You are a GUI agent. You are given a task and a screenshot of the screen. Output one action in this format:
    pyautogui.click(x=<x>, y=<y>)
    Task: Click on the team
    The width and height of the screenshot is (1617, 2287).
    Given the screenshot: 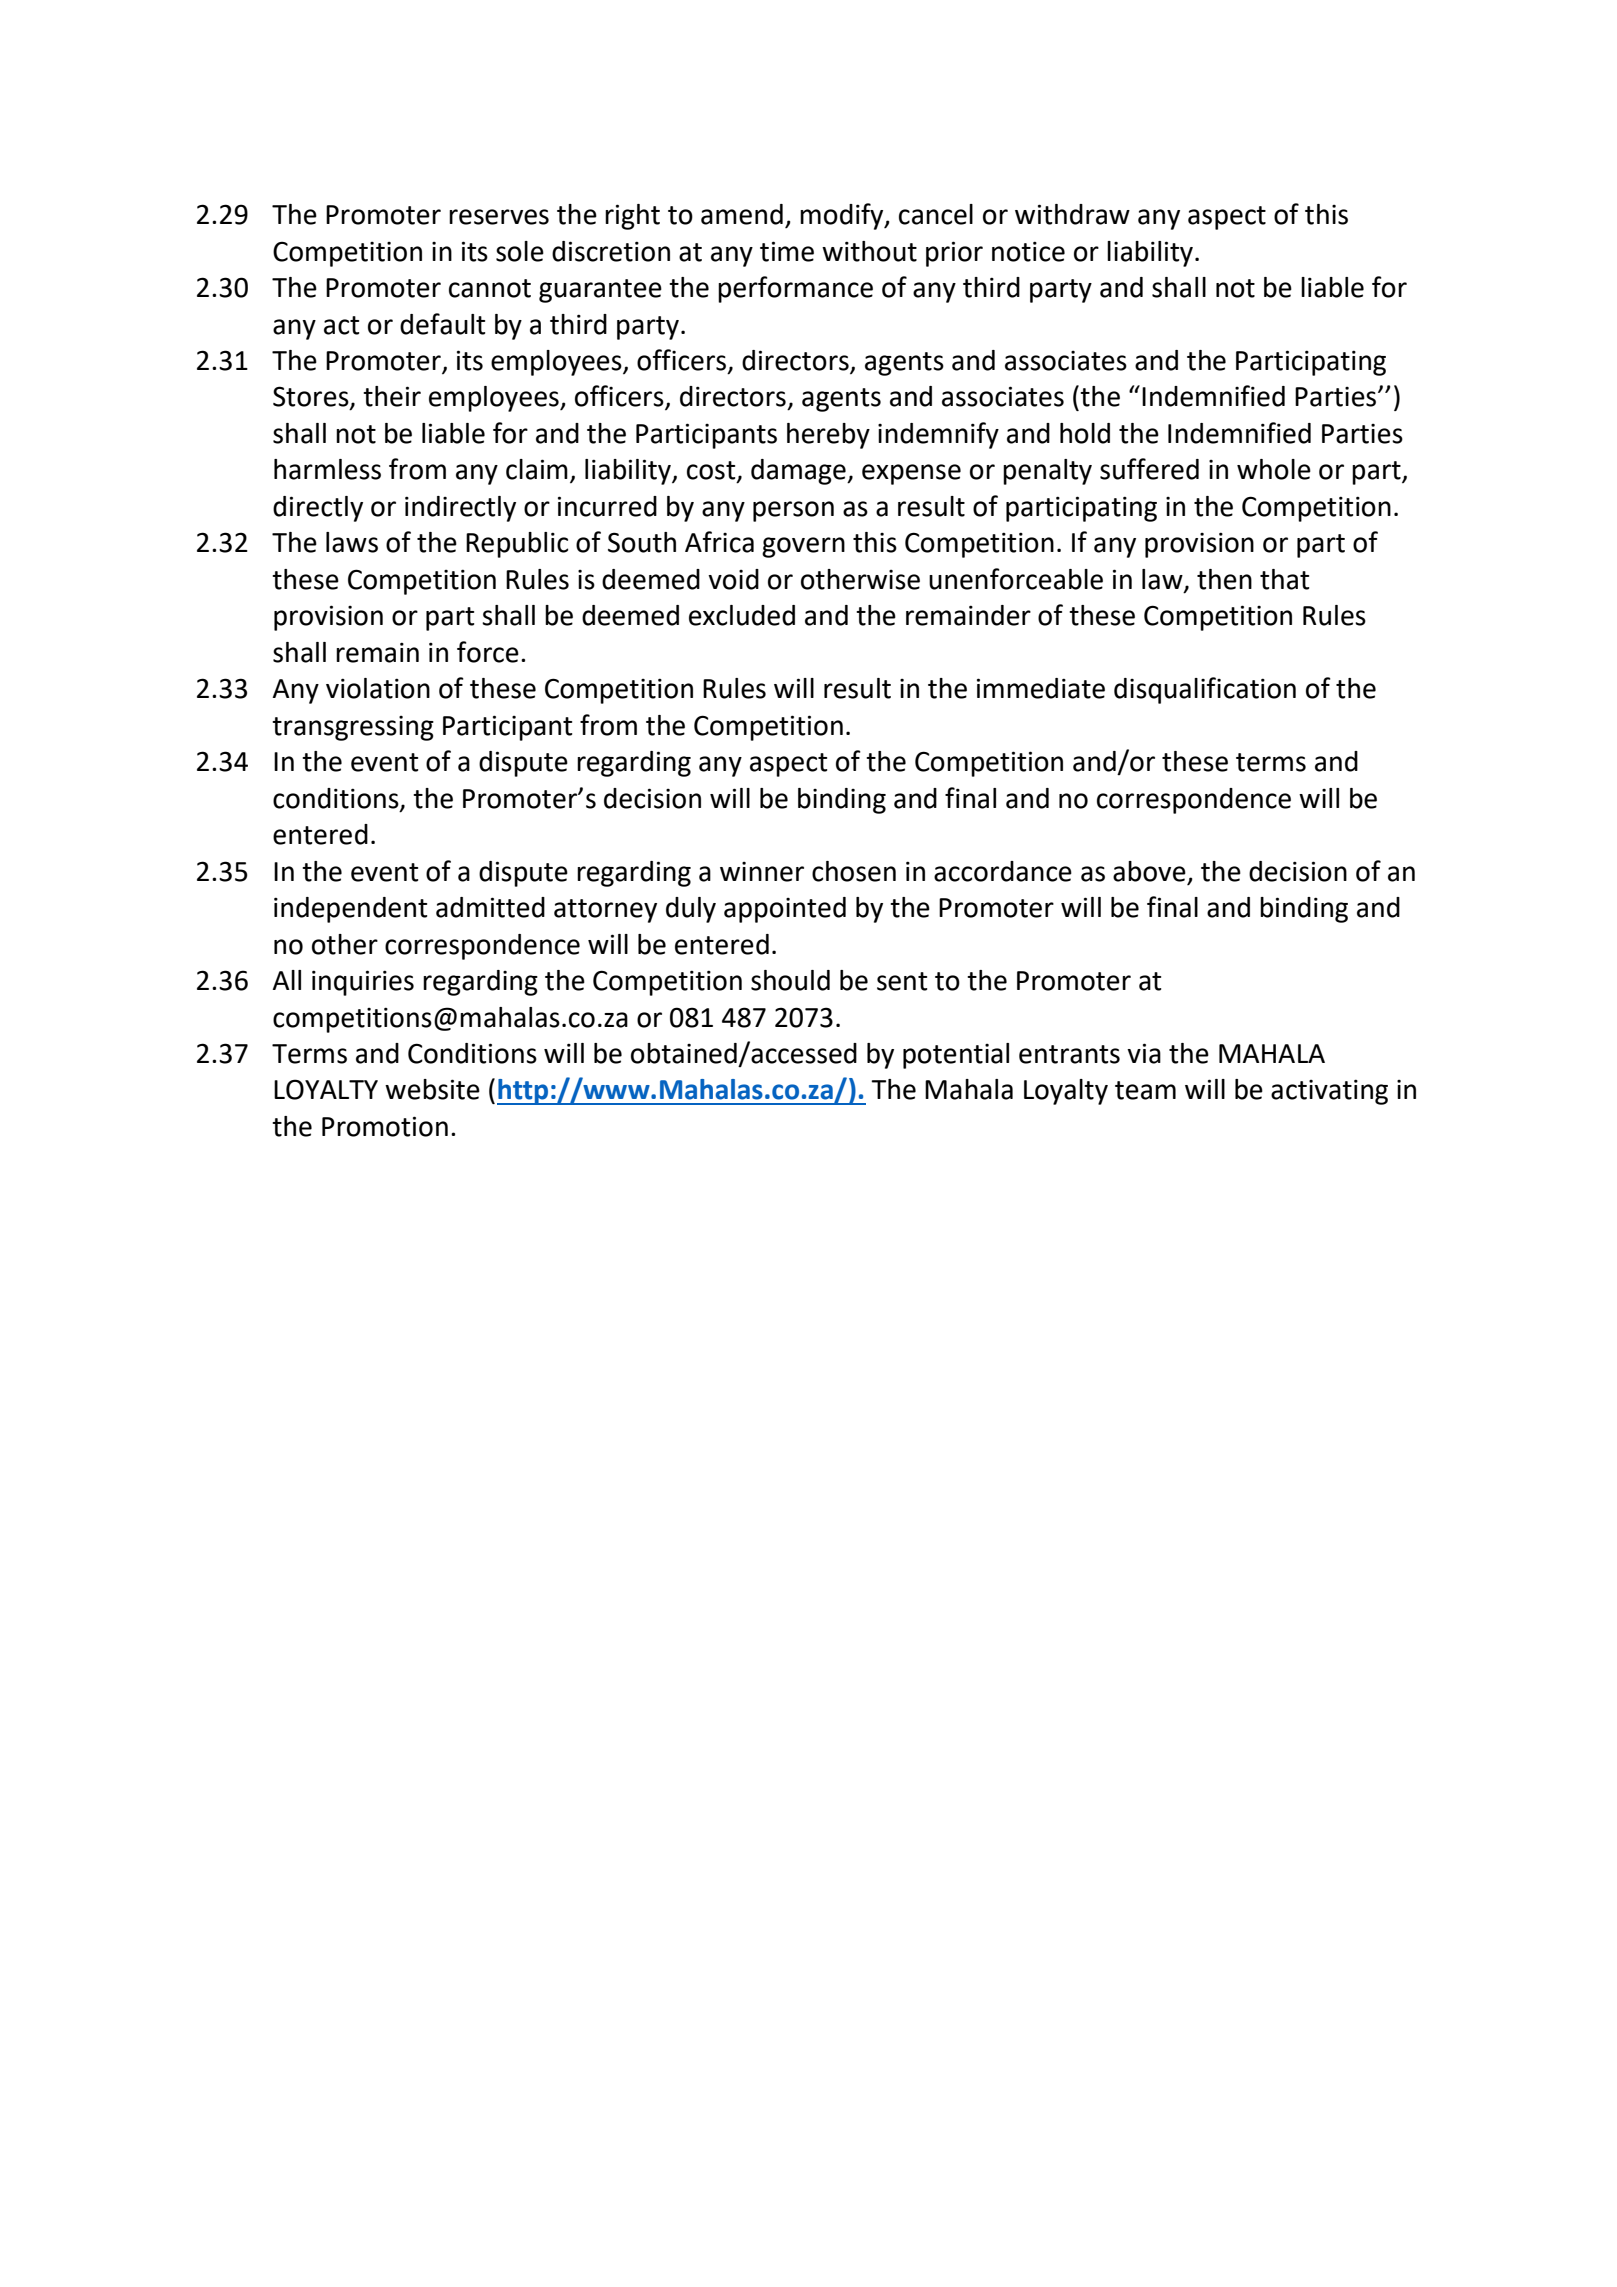 What is the action you would take?
    pyautogui.click(x=1145, y=1090)
